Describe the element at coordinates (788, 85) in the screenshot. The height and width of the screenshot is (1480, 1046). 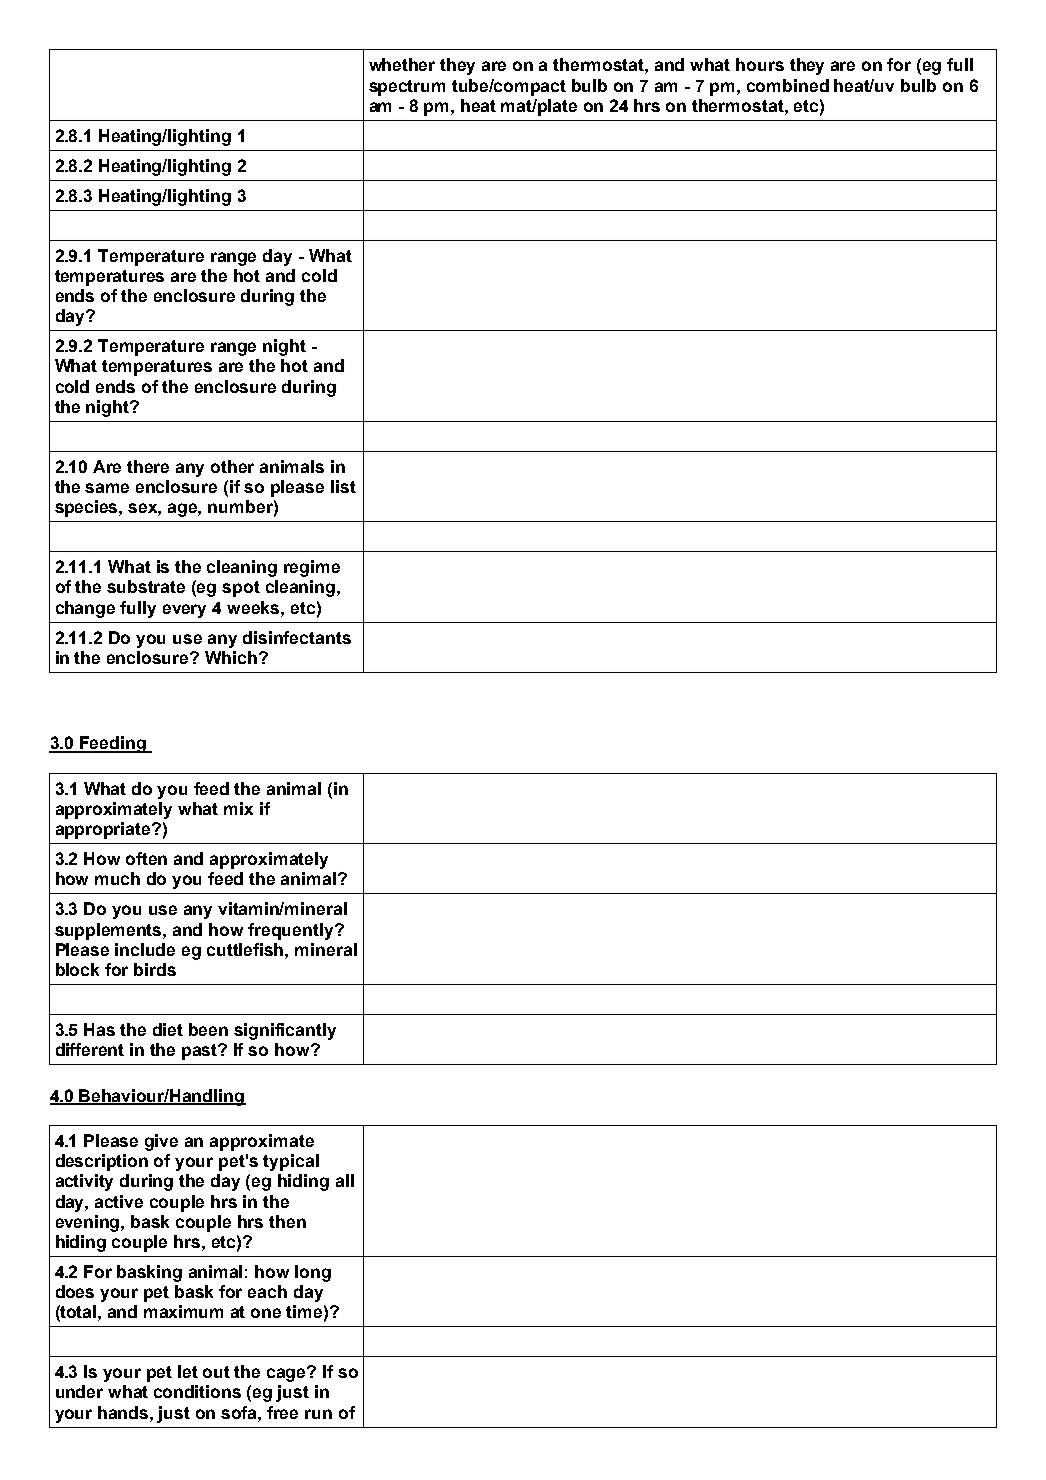
I see `combined` at that location.
